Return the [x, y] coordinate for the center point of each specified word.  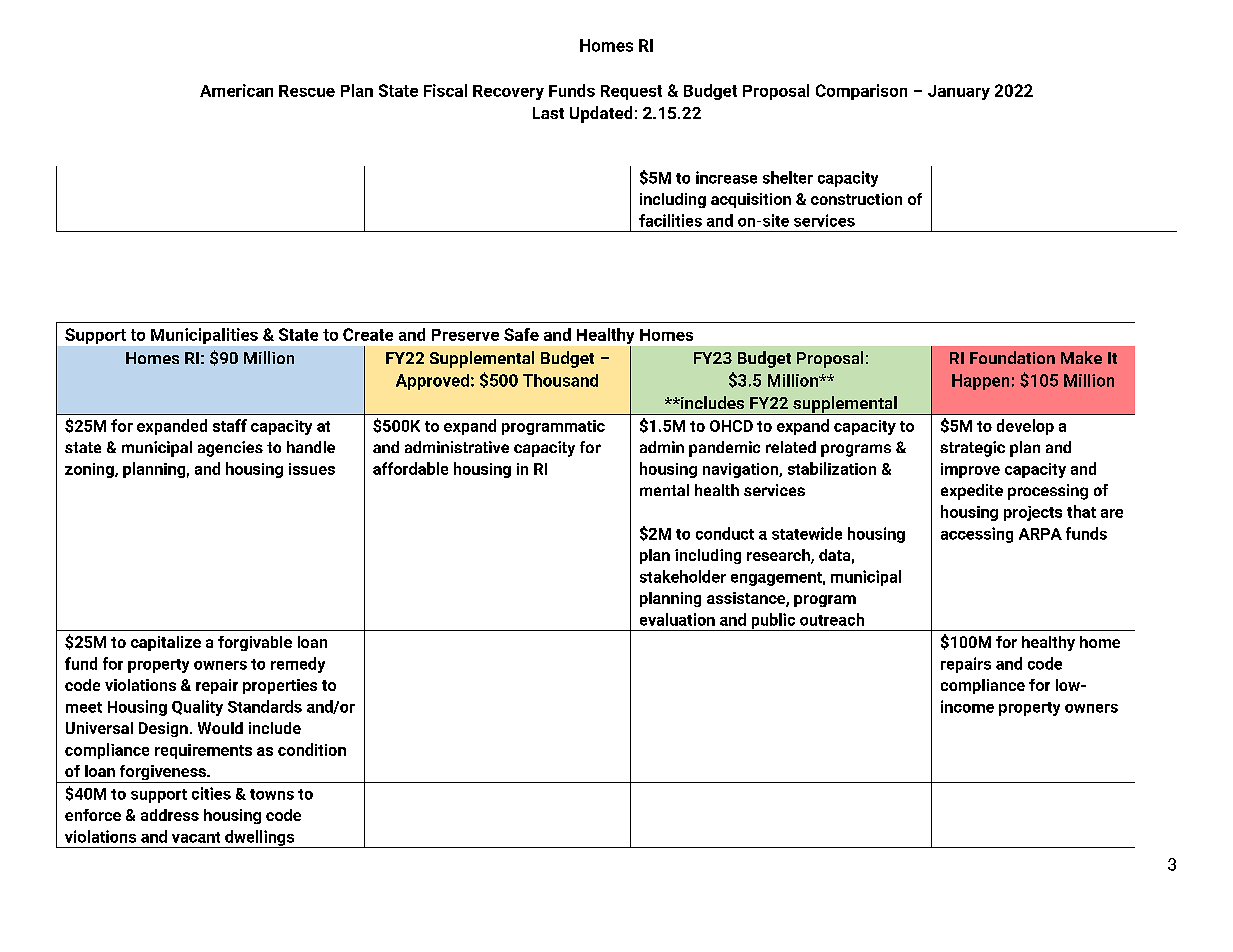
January [959, 92]
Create [368, 334]
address [170, 815]
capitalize [166, 643]
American [236, 90]
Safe [521, 334]
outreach [832, 619]
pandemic [724, 449]
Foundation [1012, 357]
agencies [230, 449]
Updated [601, 114]
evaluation [677, 619]
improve [970, 470]
